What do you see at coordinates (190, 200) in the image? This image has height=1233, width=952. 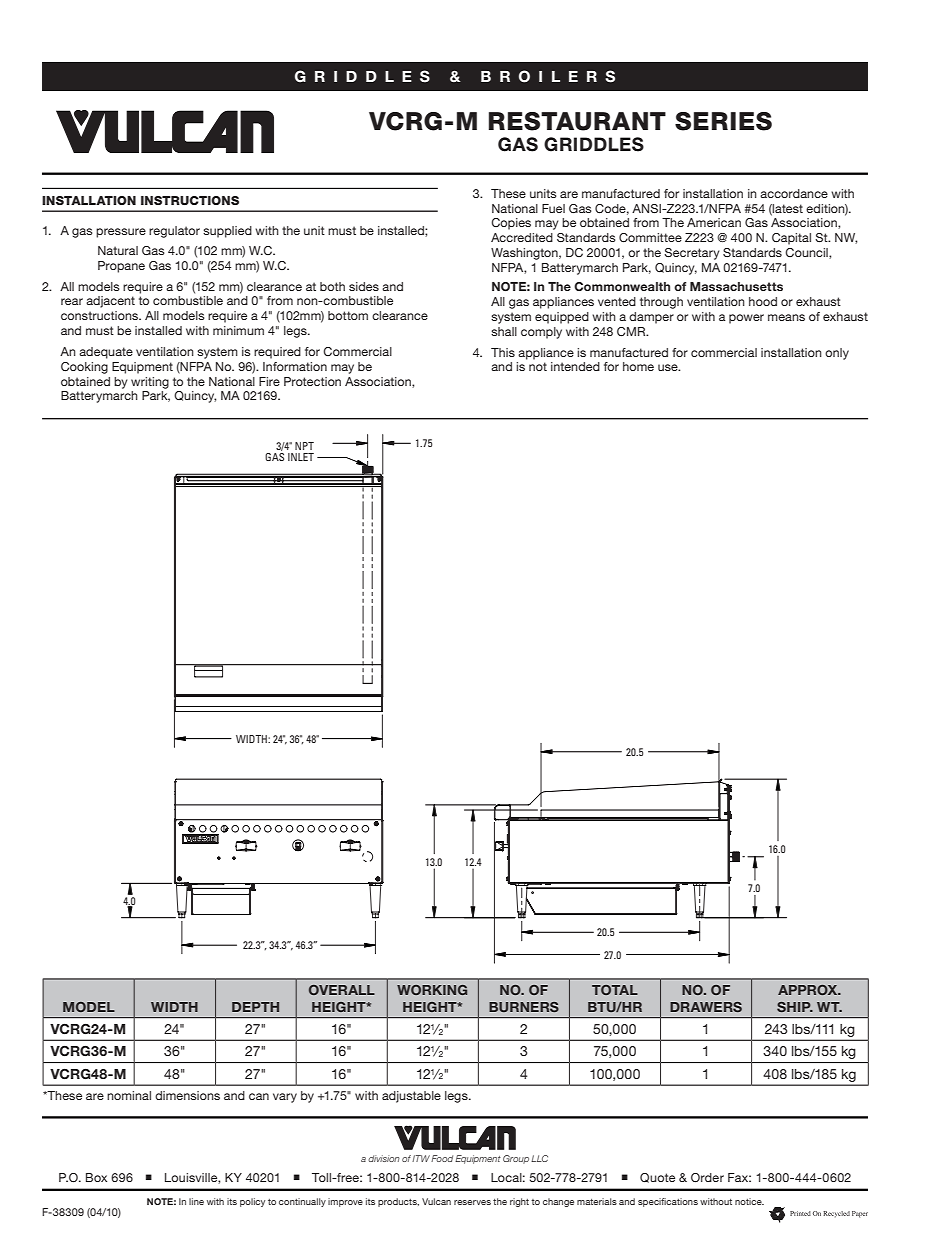 I see `INSTRUCTIONS` at bounding box center [190, 200].
